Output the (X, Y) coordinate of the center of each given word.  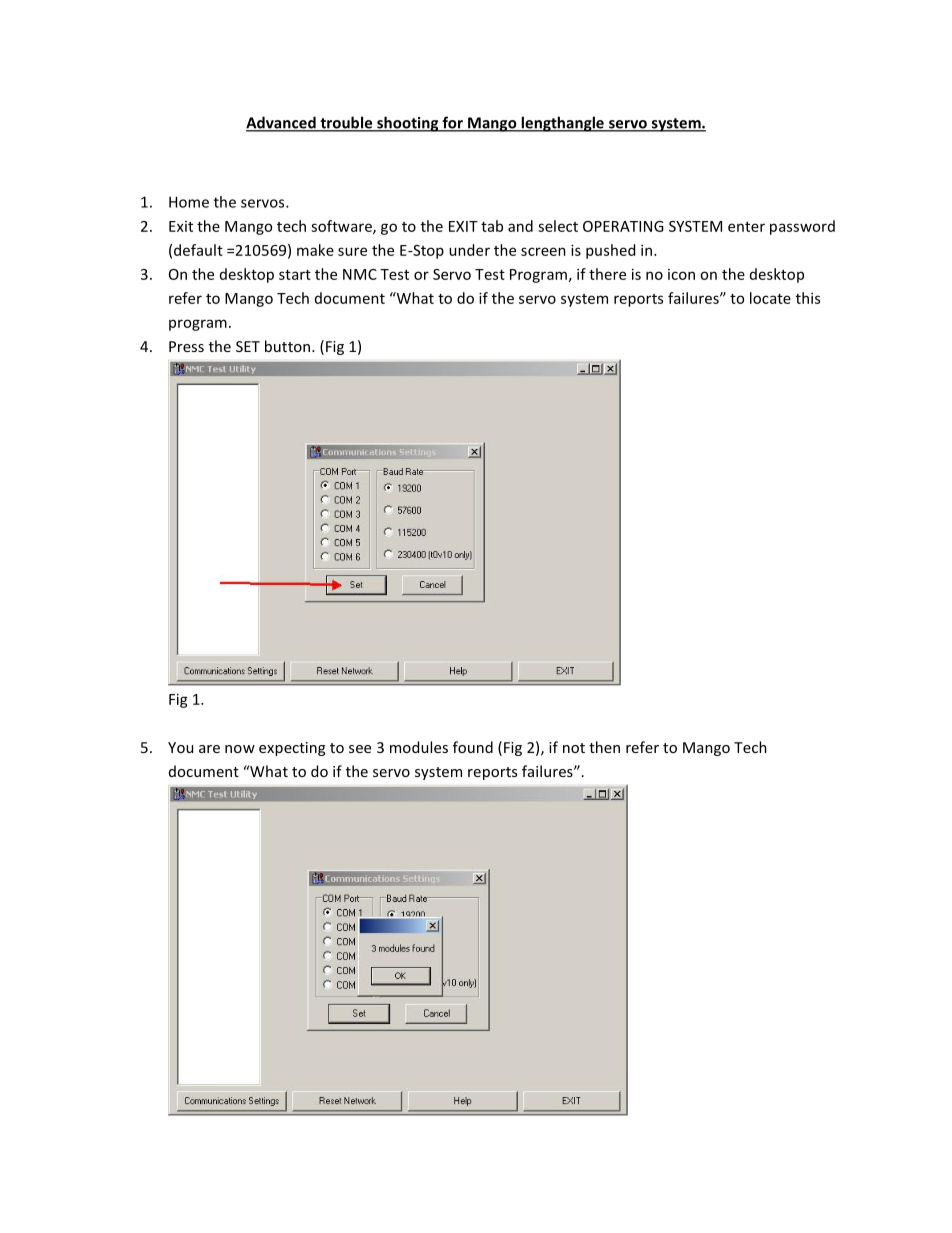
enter (746, 227)
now (240, 749)
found (473, 747)
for (452, 123)
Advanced (282, 123)
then (604, 747)
